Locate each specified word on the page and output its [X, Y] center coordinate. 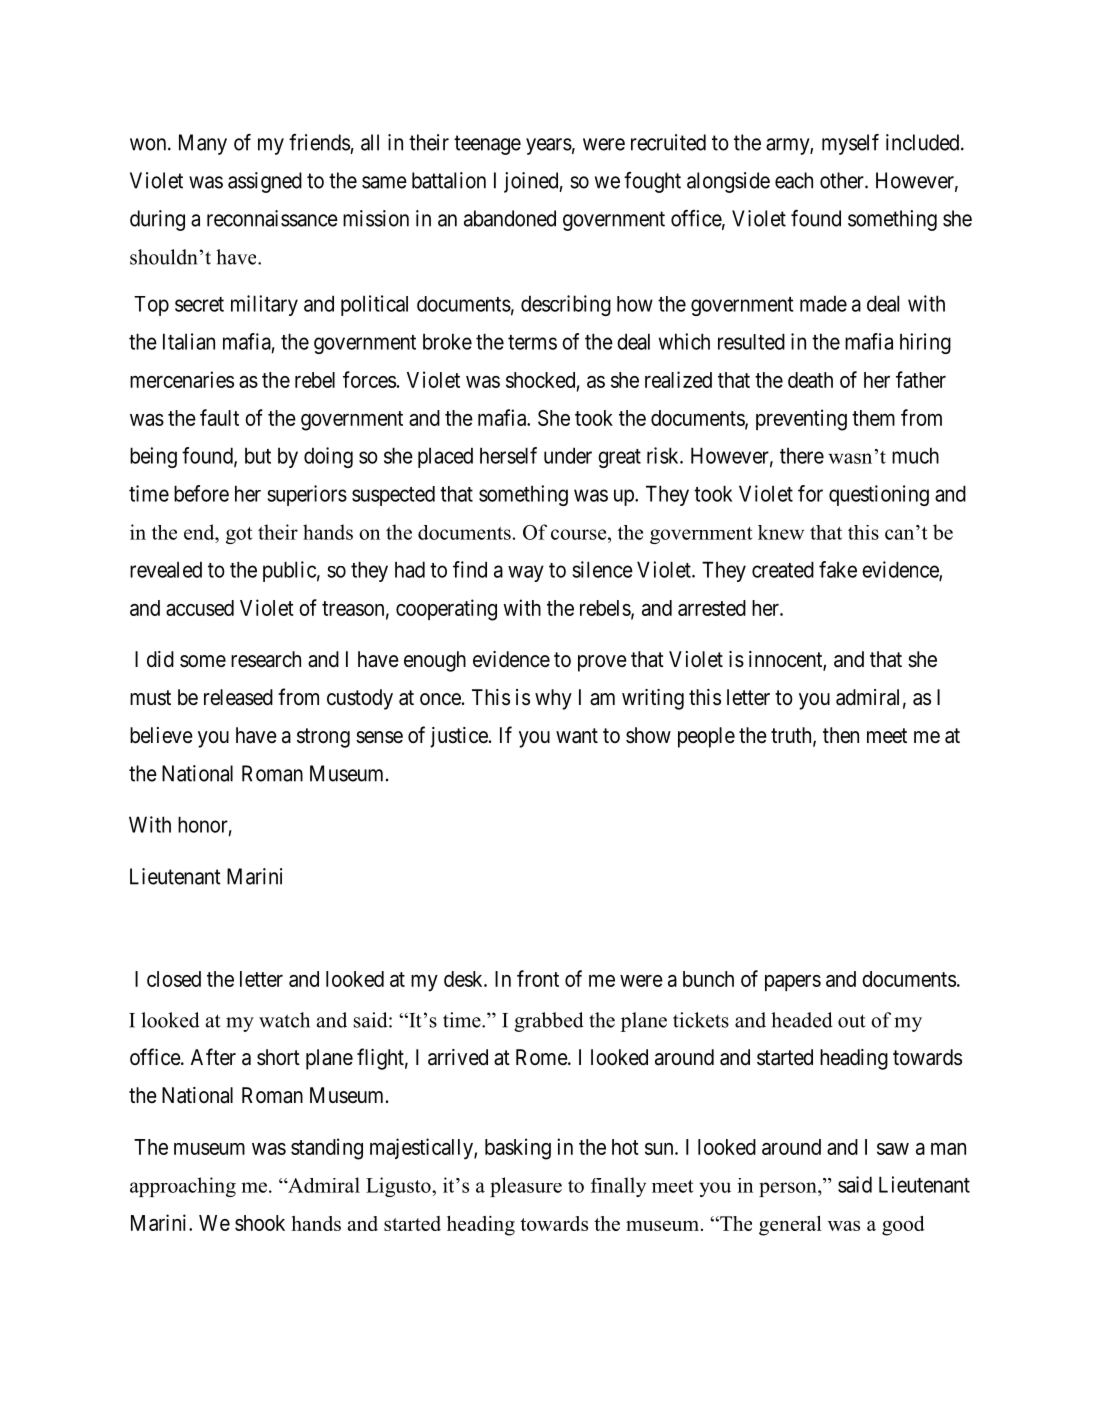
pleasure [526, 1187]
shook [260, 1223]
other [843, 180]
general [790, 1225]
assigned [265, 182]
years [549, 146]
